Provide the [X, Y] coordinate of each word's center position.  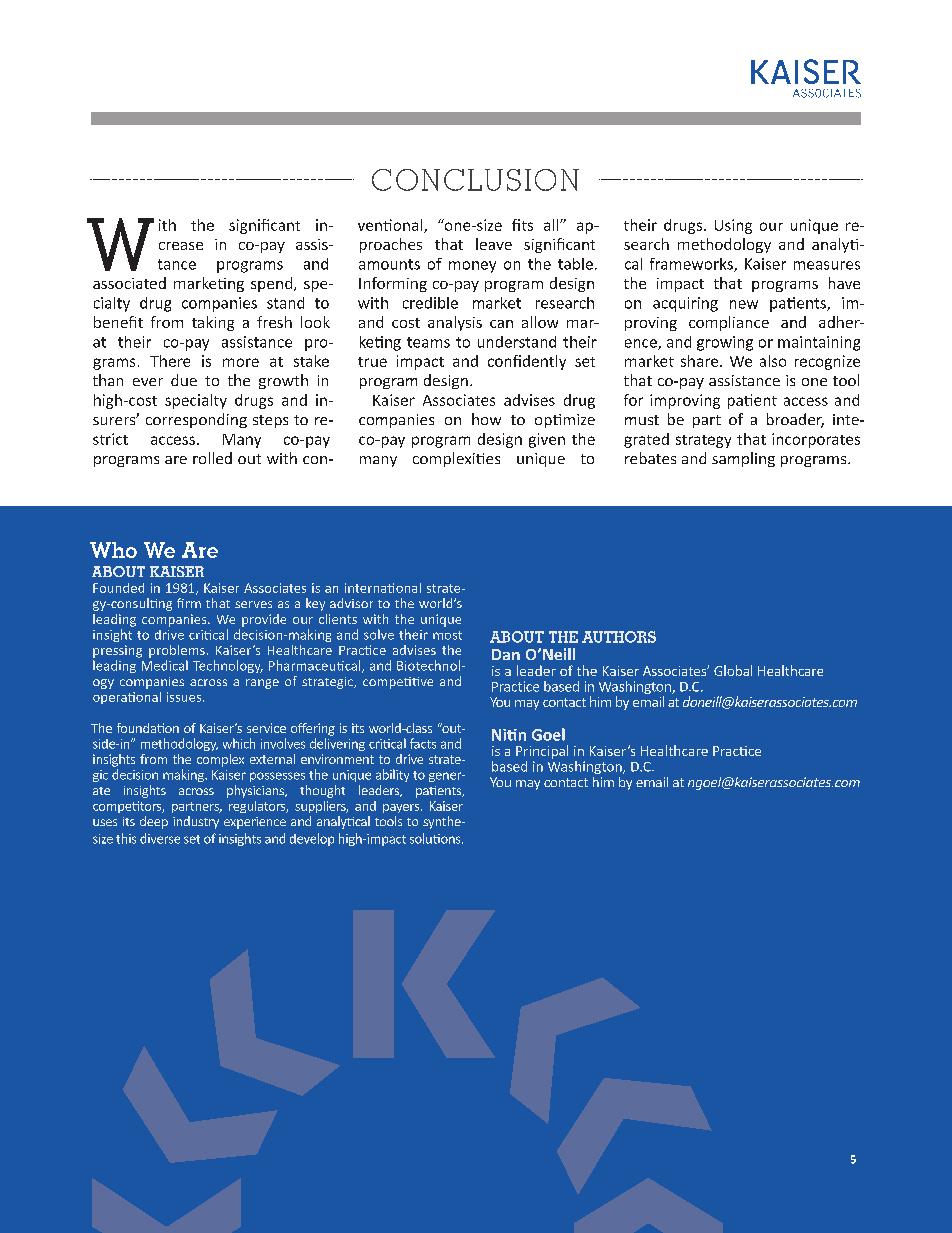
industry [196, 822]
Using [733, 226]
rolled [212, 458]
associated [129, 283]
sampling [743, 459]
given [547, 440]
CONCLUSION [475, 180]
